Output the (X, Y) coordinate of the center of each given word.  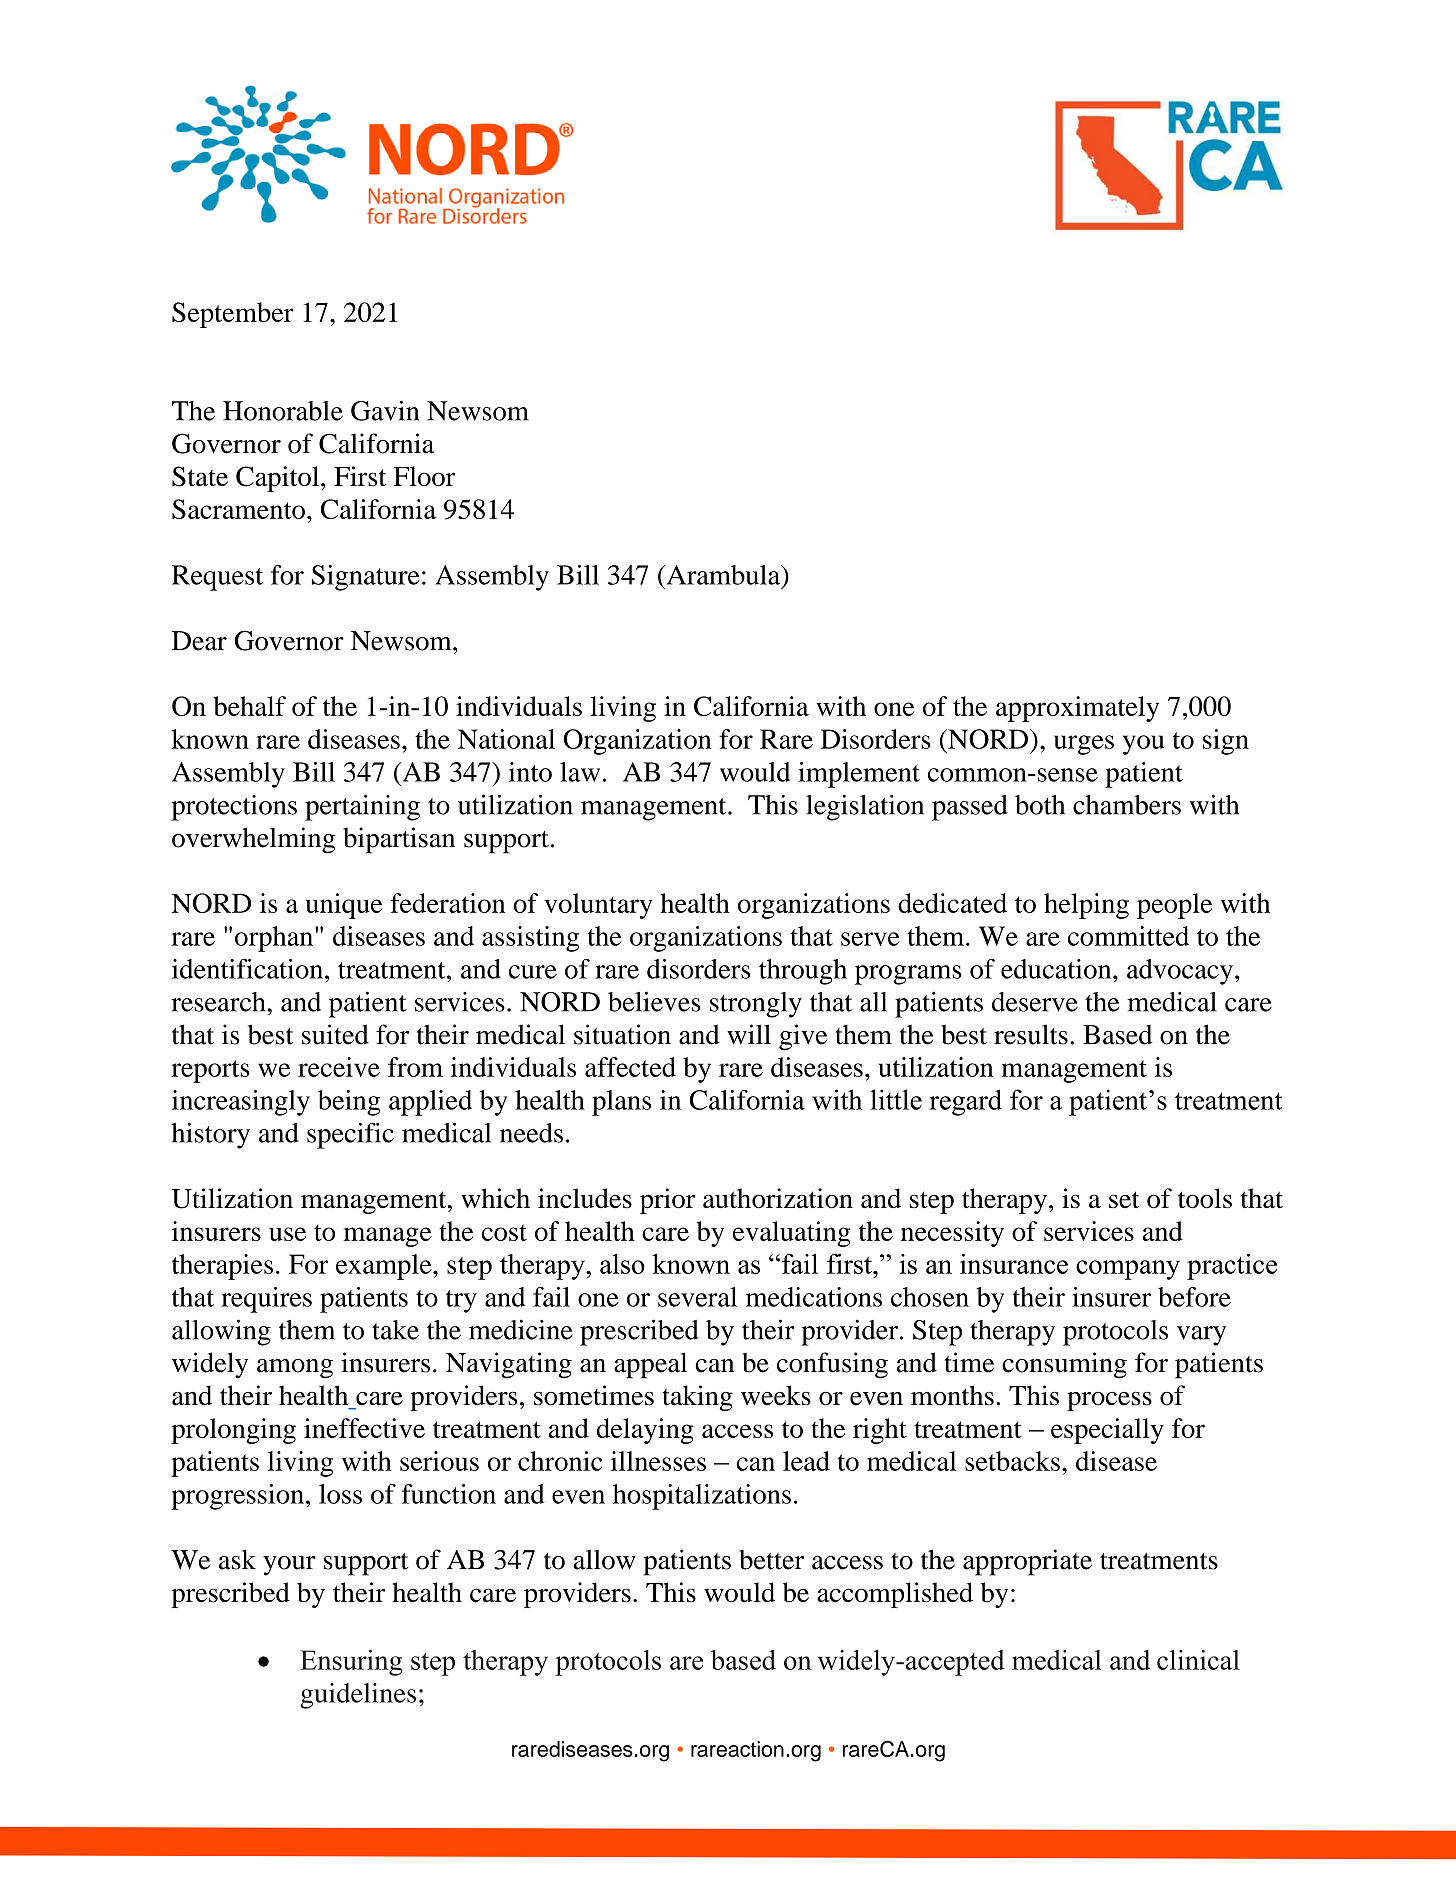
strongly (756, 1005)
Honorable (283, 411)
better (771, 1560)
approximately (1077, 709)
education (1057, 969)
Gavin (385, 410)
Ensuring (351, 1662)
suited (335, 1034)
